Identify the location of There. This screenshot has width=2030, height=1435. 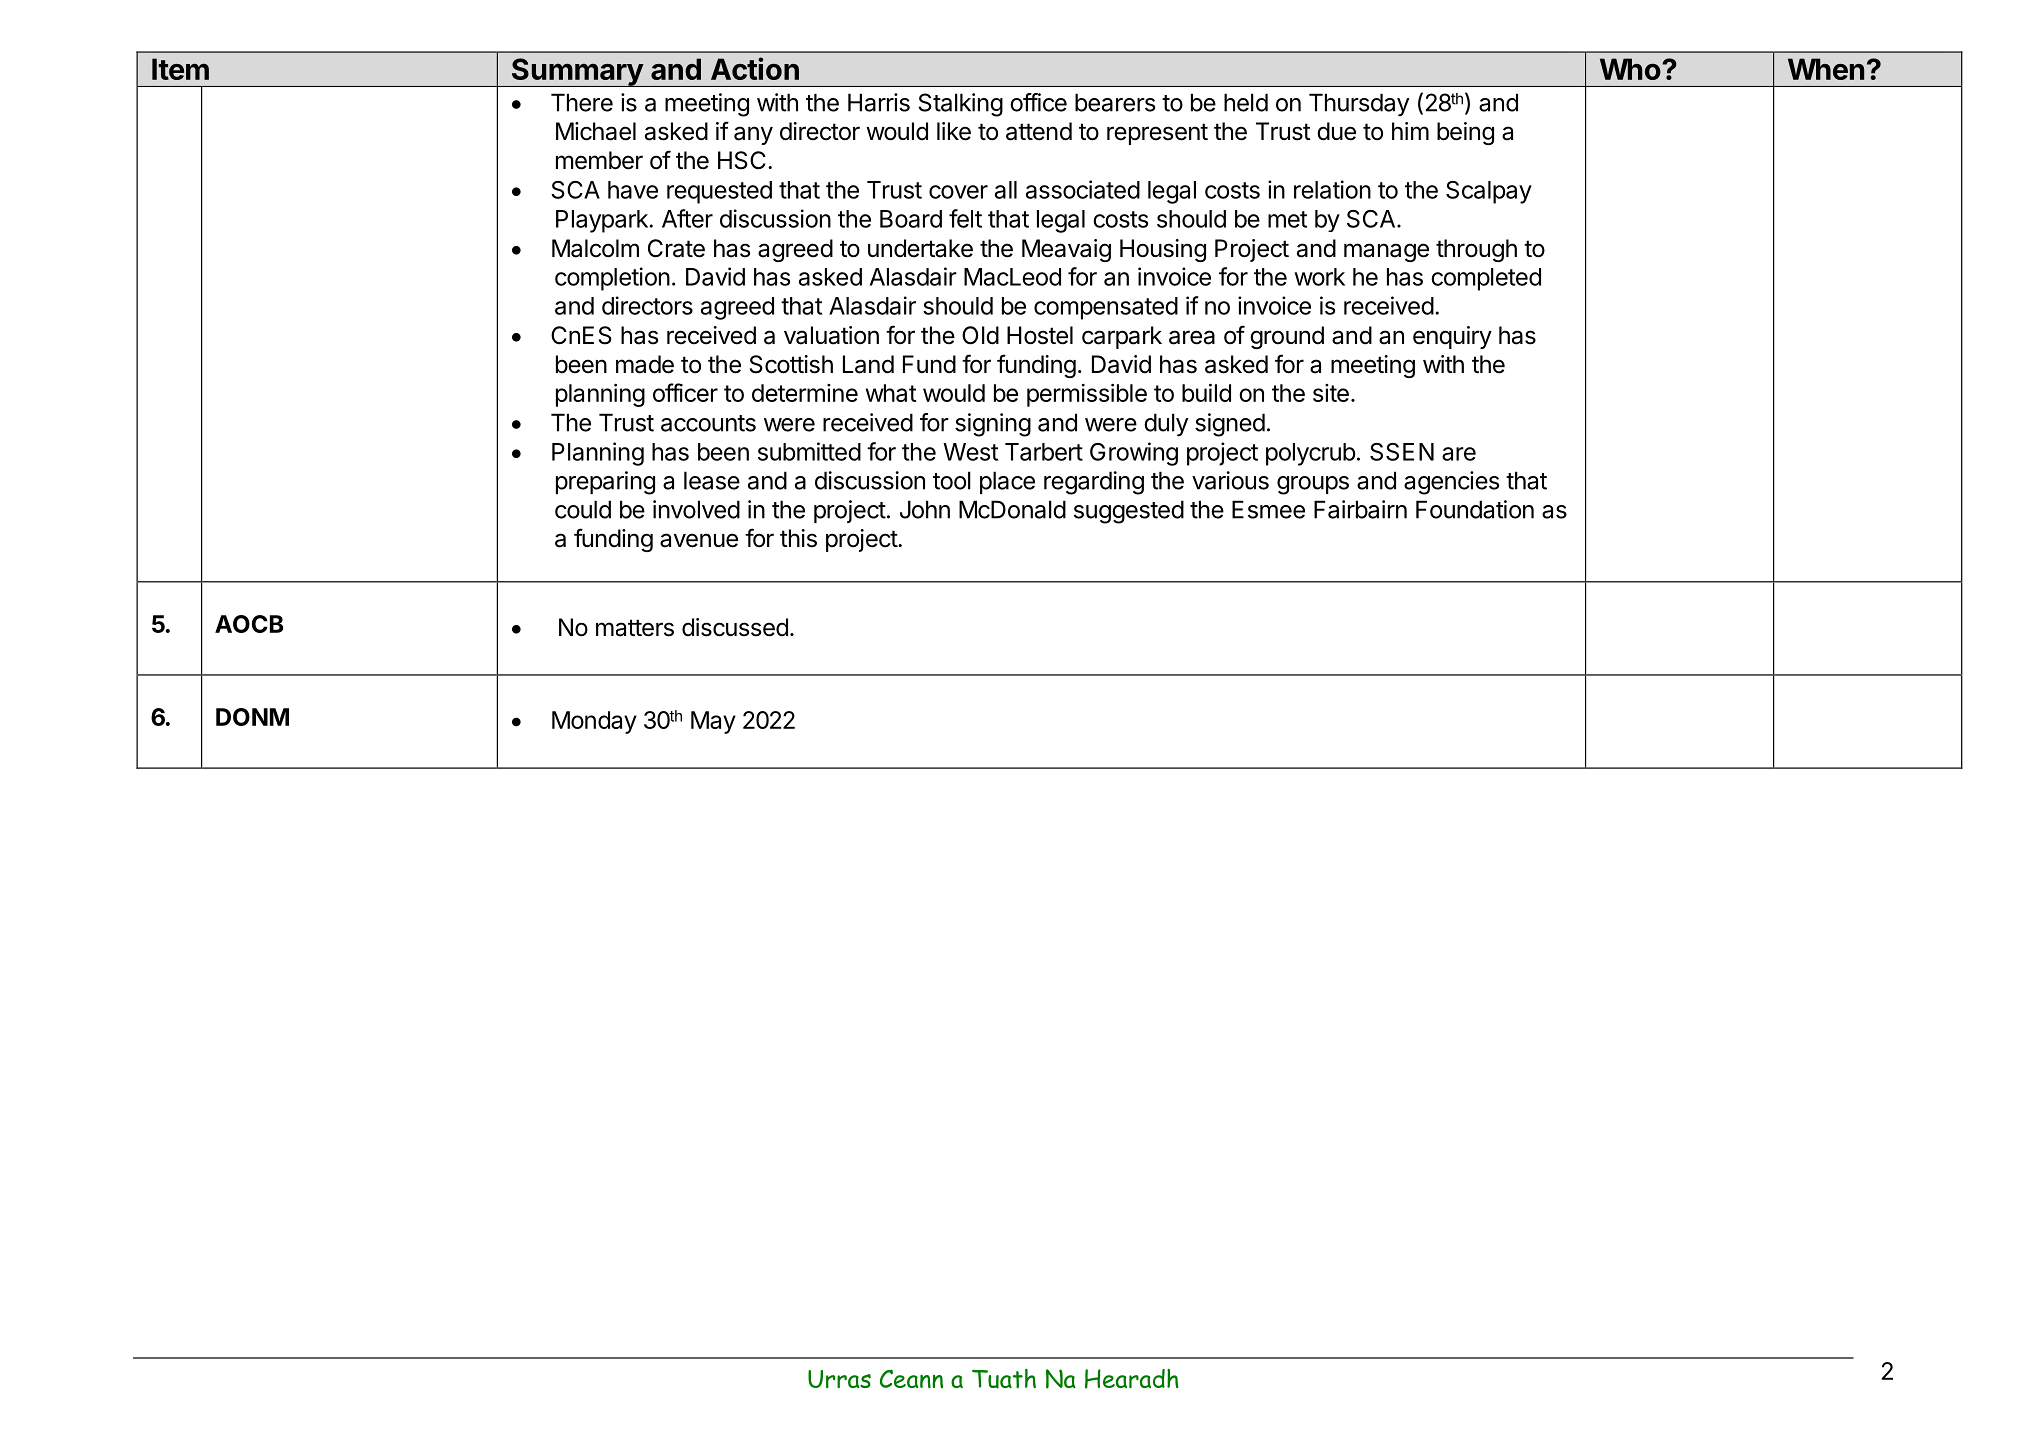
(582, 102).
